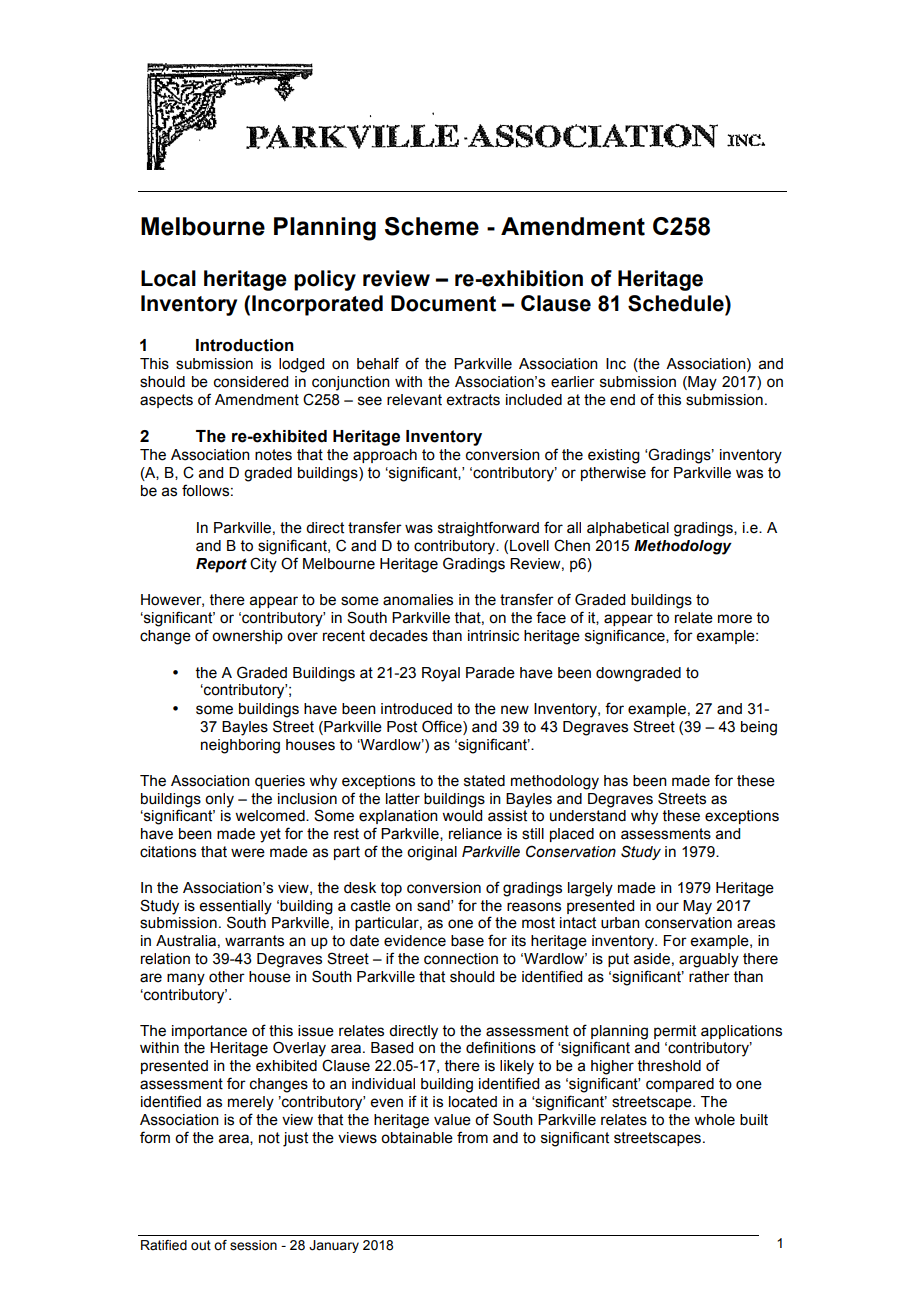 The height and width of the document is (1308, 924). I want to click on earlier, so click(573, 382).
